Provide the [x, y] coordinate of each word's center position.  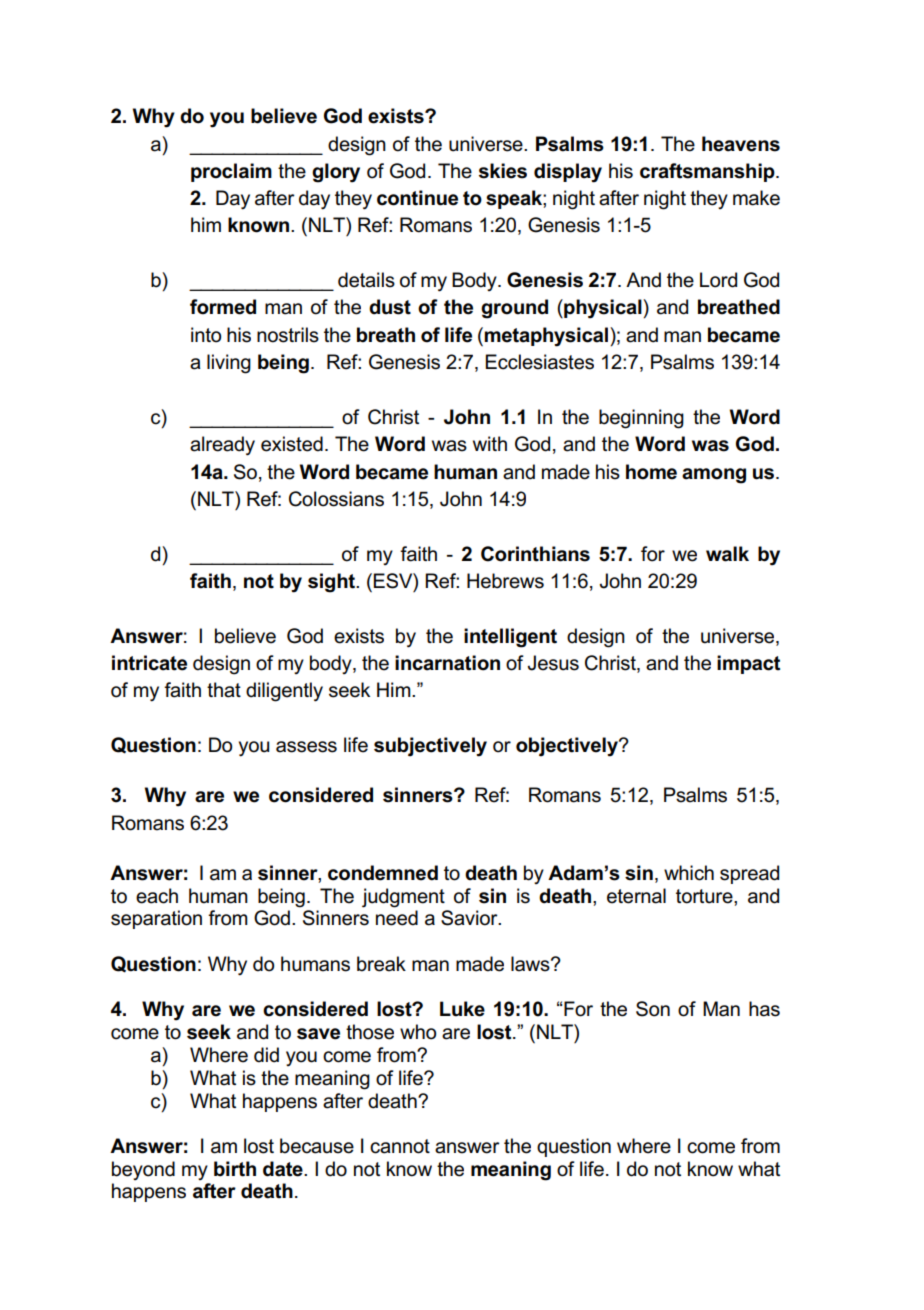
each [157, 896]
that [224, 690]
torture [705, 896]
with [490, 443]
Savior [470, 918]
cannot [400, 1146]
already [222, 446]
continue [417, 198]
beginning [641, 419]
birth [235, 1169]
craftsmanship [708, 172]
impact [748, 664]
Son [653, 1009]
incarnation [447, 663]
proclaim [231, 172]
